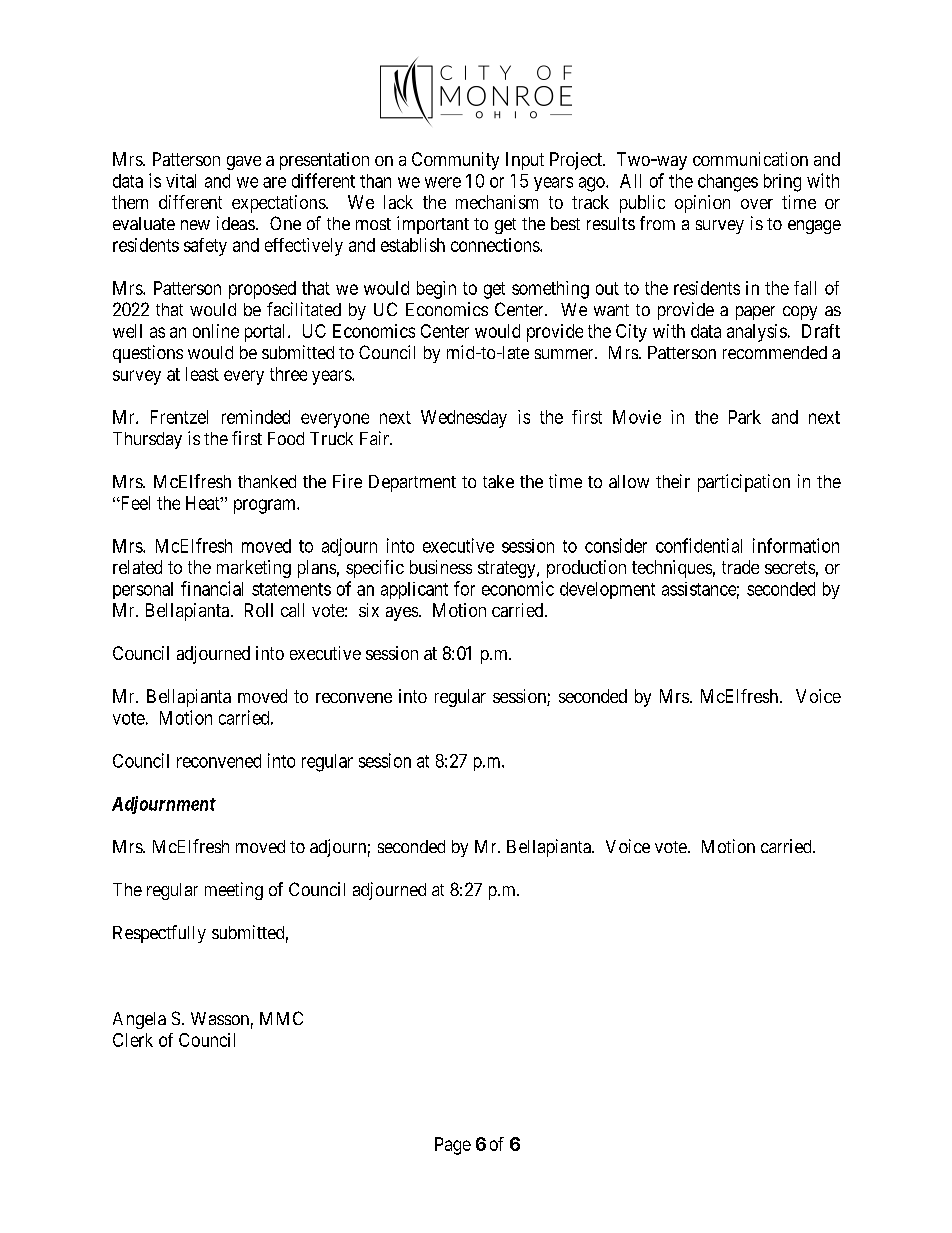  I want to click on take, so click(498, 481).
